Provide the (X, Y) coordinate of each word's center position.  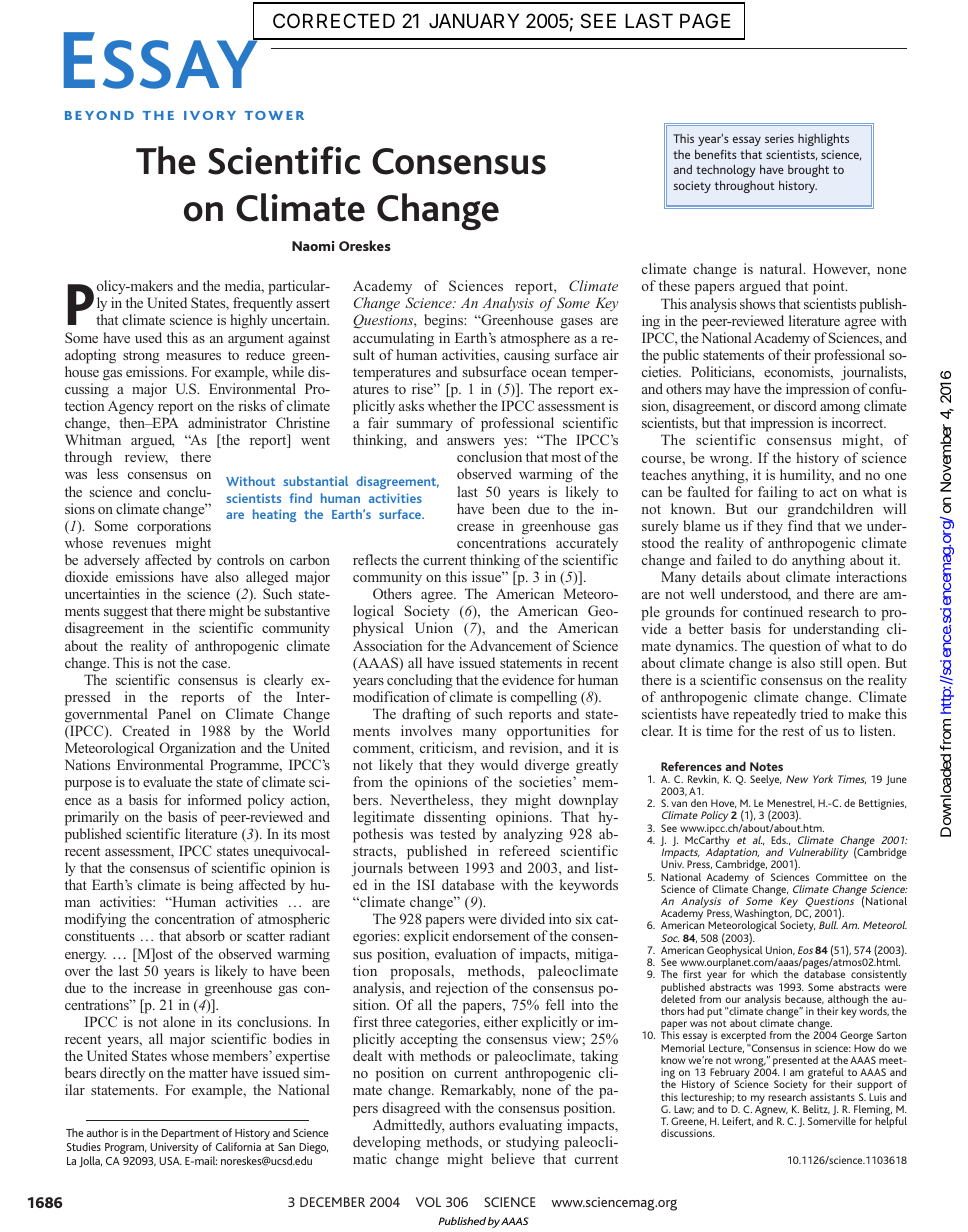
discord (795, 405)
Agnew (771, 1110)
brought (808, 171)
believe (513, 1158)
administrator (227, 422)
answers (470, 441)
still (831, 662)
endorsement (491, 935)
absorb (205, 935)
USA (170, 1161)
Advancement (510, 645)
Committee (842, 877)
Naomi (313, 246)
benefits (716, 154)
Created (146, 730)
